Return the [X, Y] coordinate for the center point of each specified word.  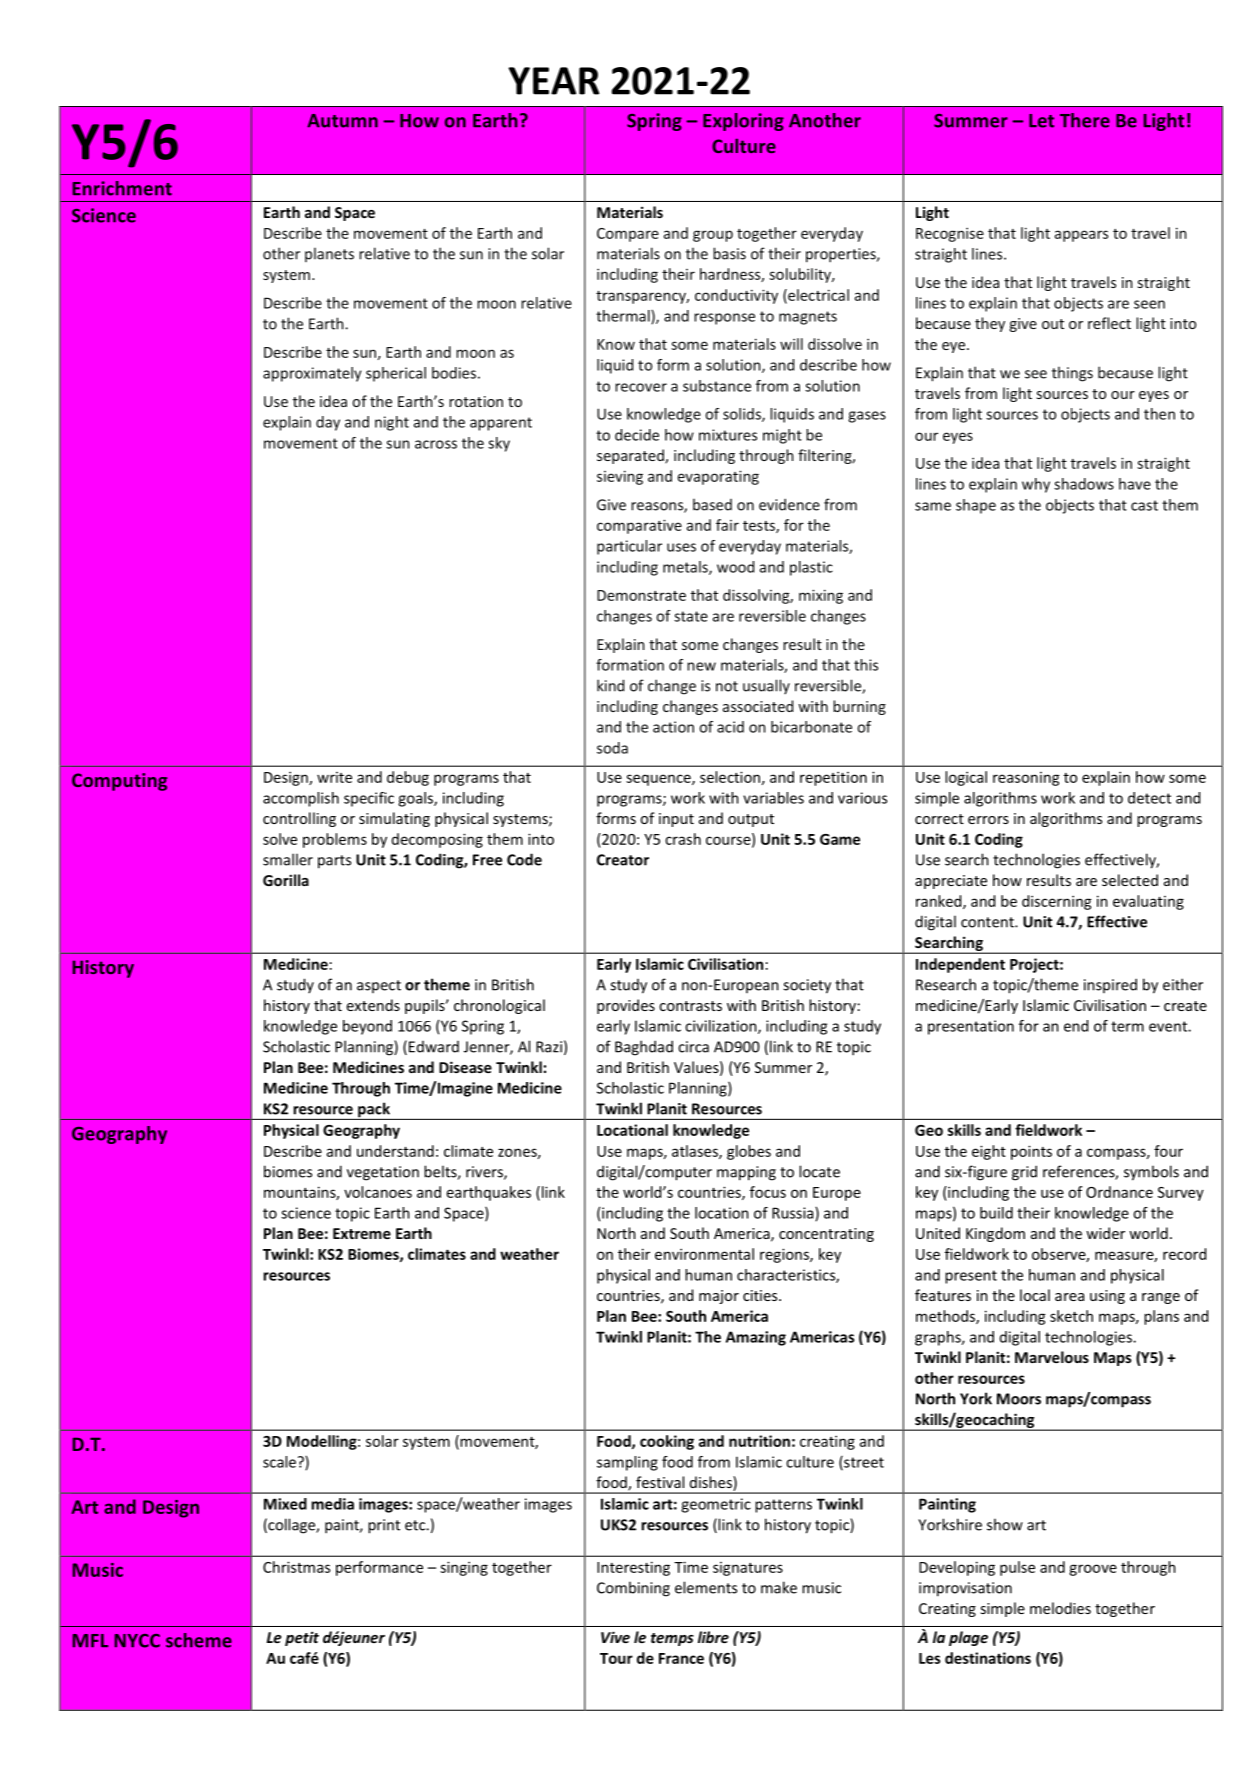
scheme [199, 1640]
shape [976, 506]
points [1031, 1152]
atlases [696, 1152]
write [334, 777]
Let [1041, 121]
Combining [633, 1589]
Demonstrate [641, 595]
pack [374, 1111]
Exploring [743, 122]
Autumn [342, 121]
